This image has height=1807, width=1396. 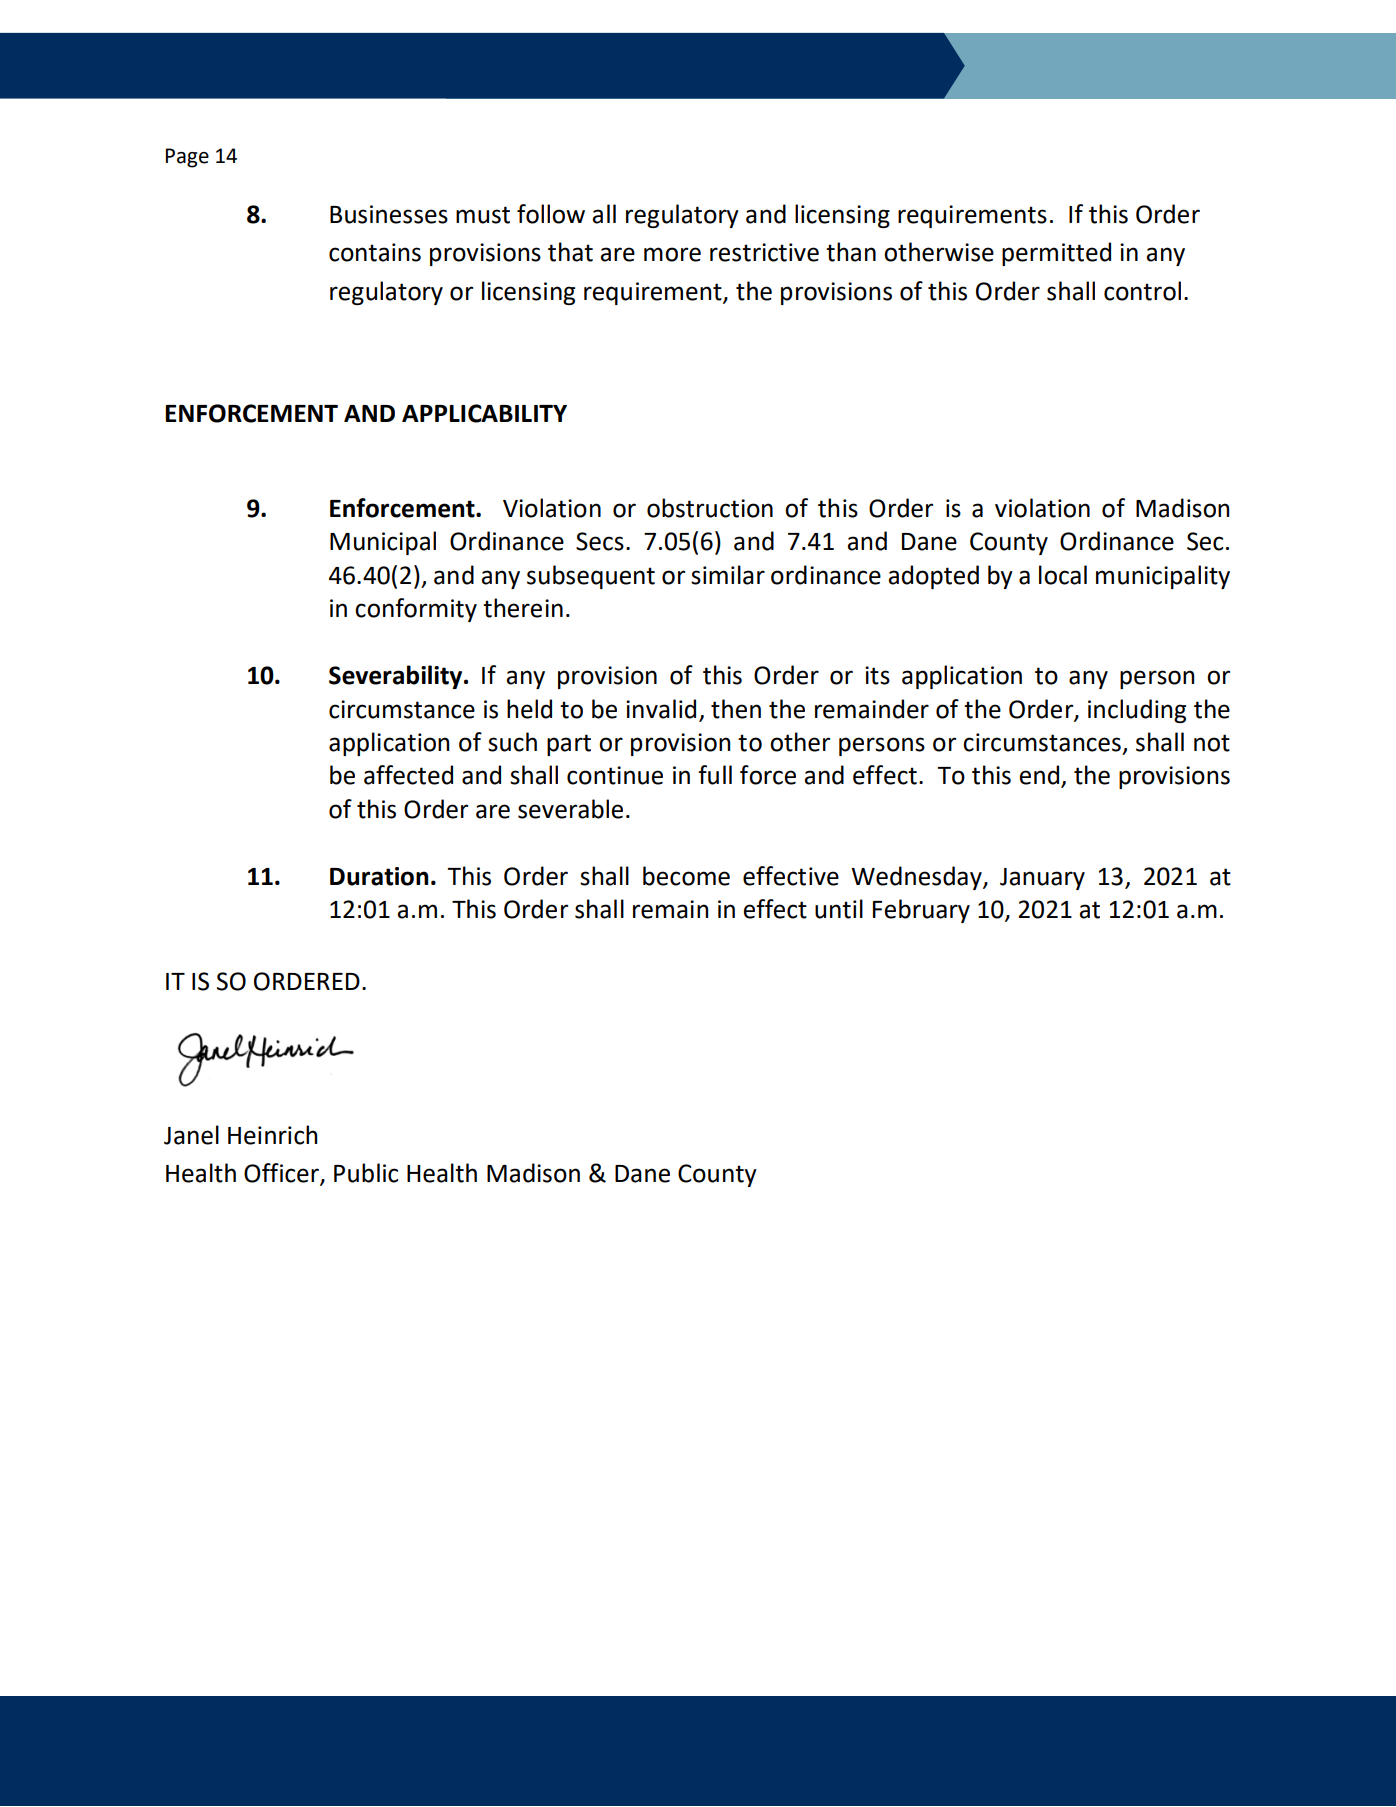 What do you see at coordinates (272, 1135) in the image?
I see `Heinrich` at bounding box center [272, 1135].
